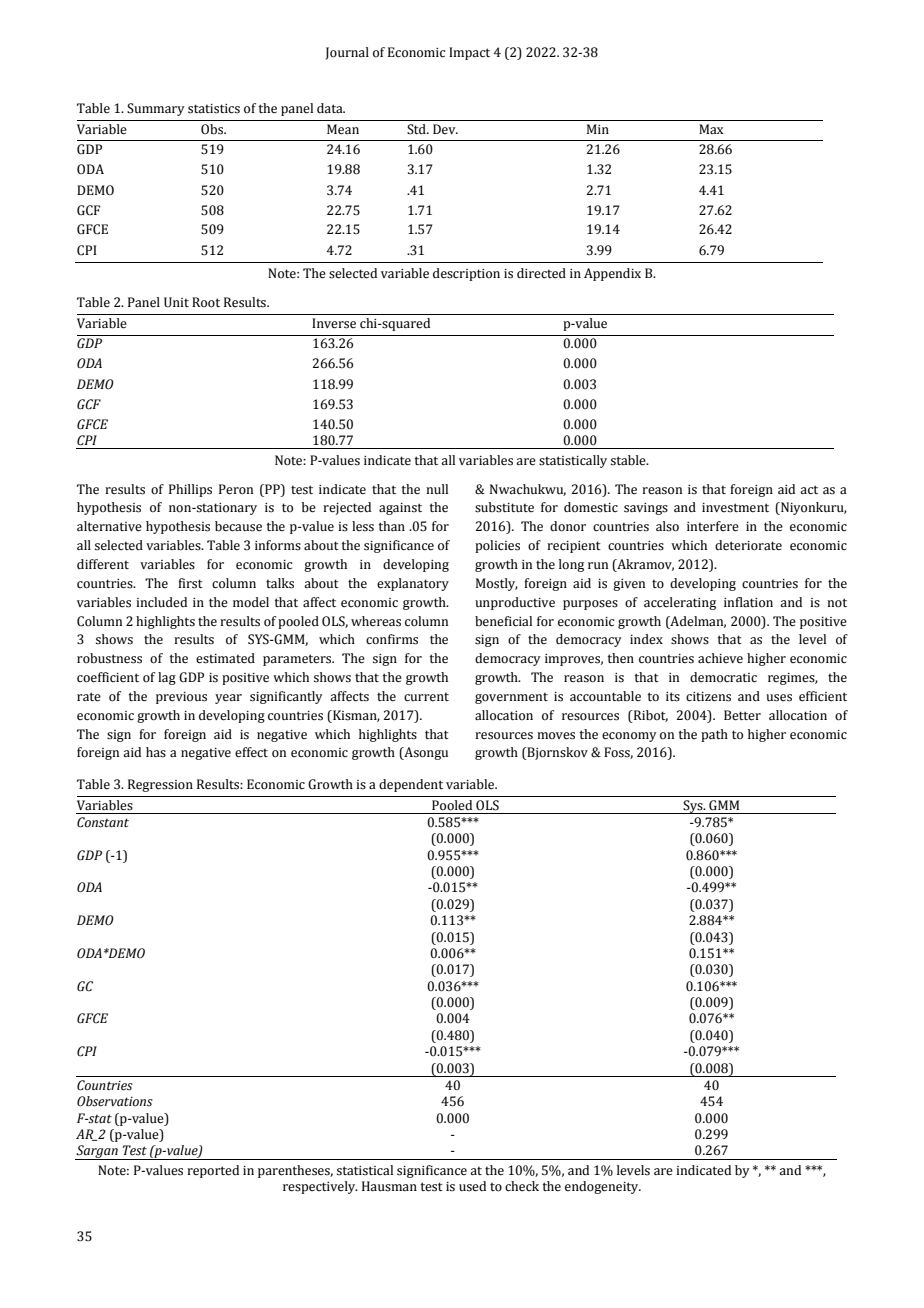  Describe the element at coordinates (161, 602) in the image. I see `included` at that location.
